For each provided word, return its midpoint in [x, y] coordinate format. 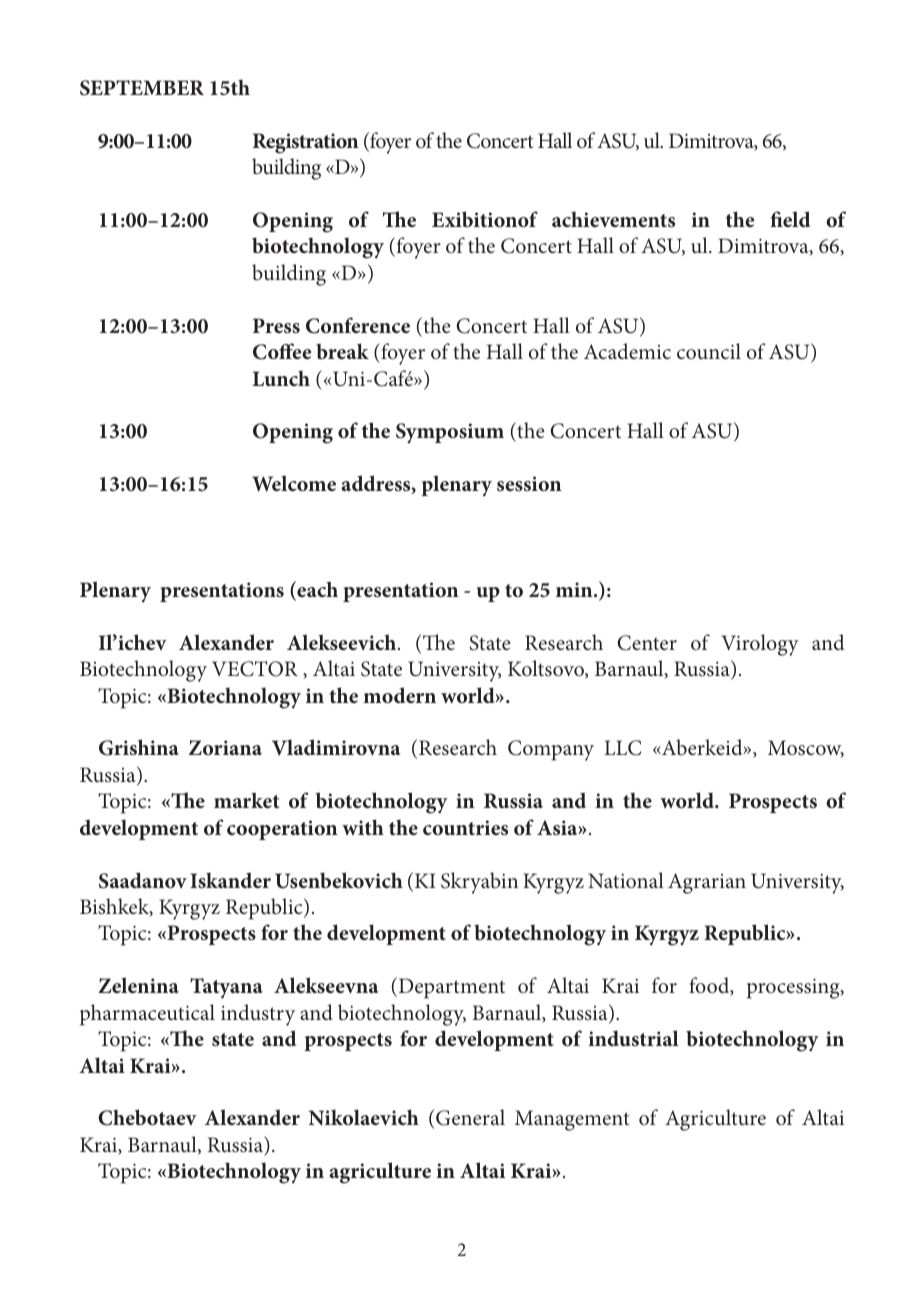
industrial [633, 1038]
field [790, 219]
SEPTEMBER [142, 88]
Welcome [294, 483]
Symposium [450, 433]
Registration [306, 143]
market [246, 800]
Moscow [806, 748]
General [470, 1117]
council [709, 351]
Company [551, 750]
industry [258, 1015]
